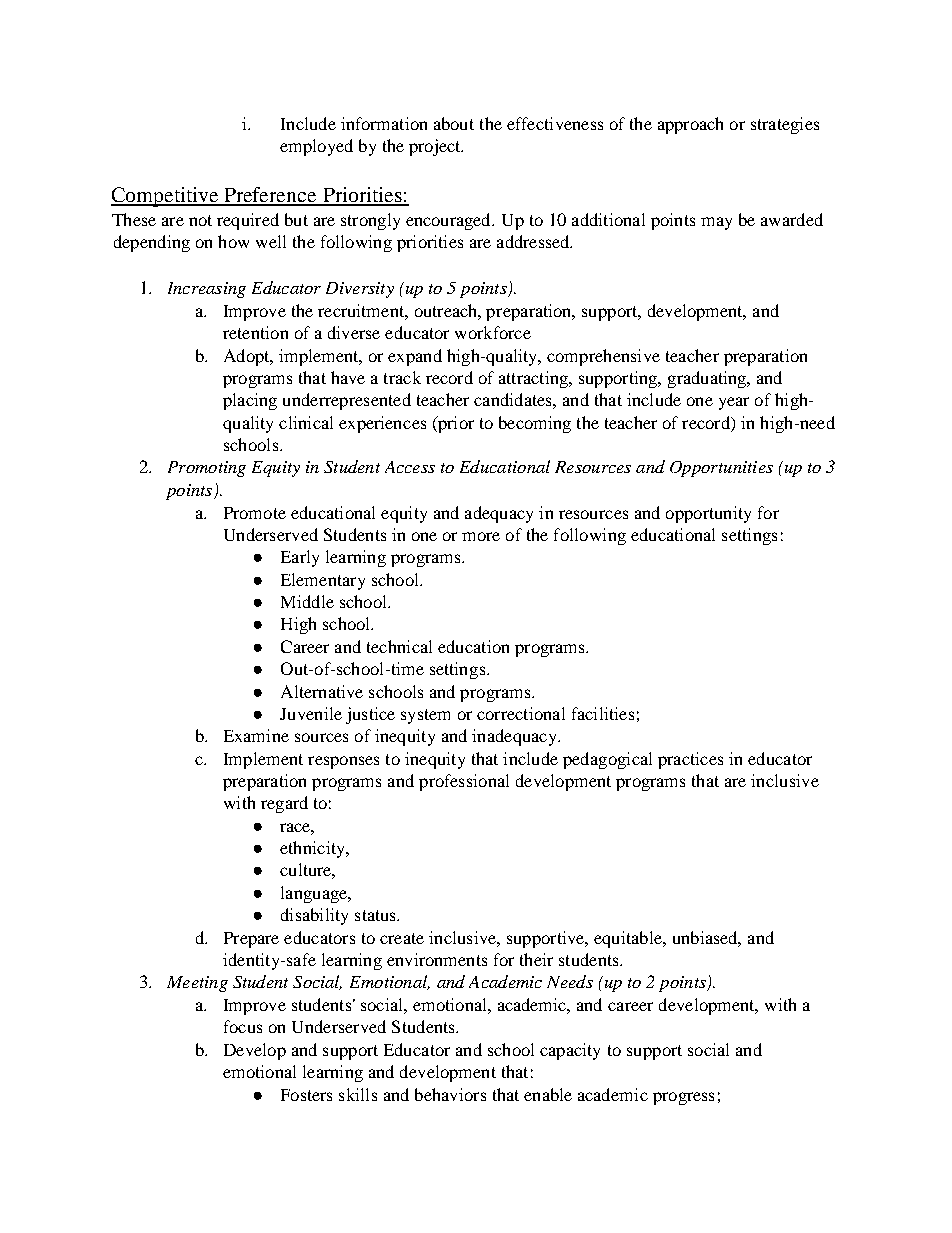 The image size is (952, 1233). What do you see at coordinates (399, 646) in the screenshot?
I see `technical` at bounding box center [399, 646].
